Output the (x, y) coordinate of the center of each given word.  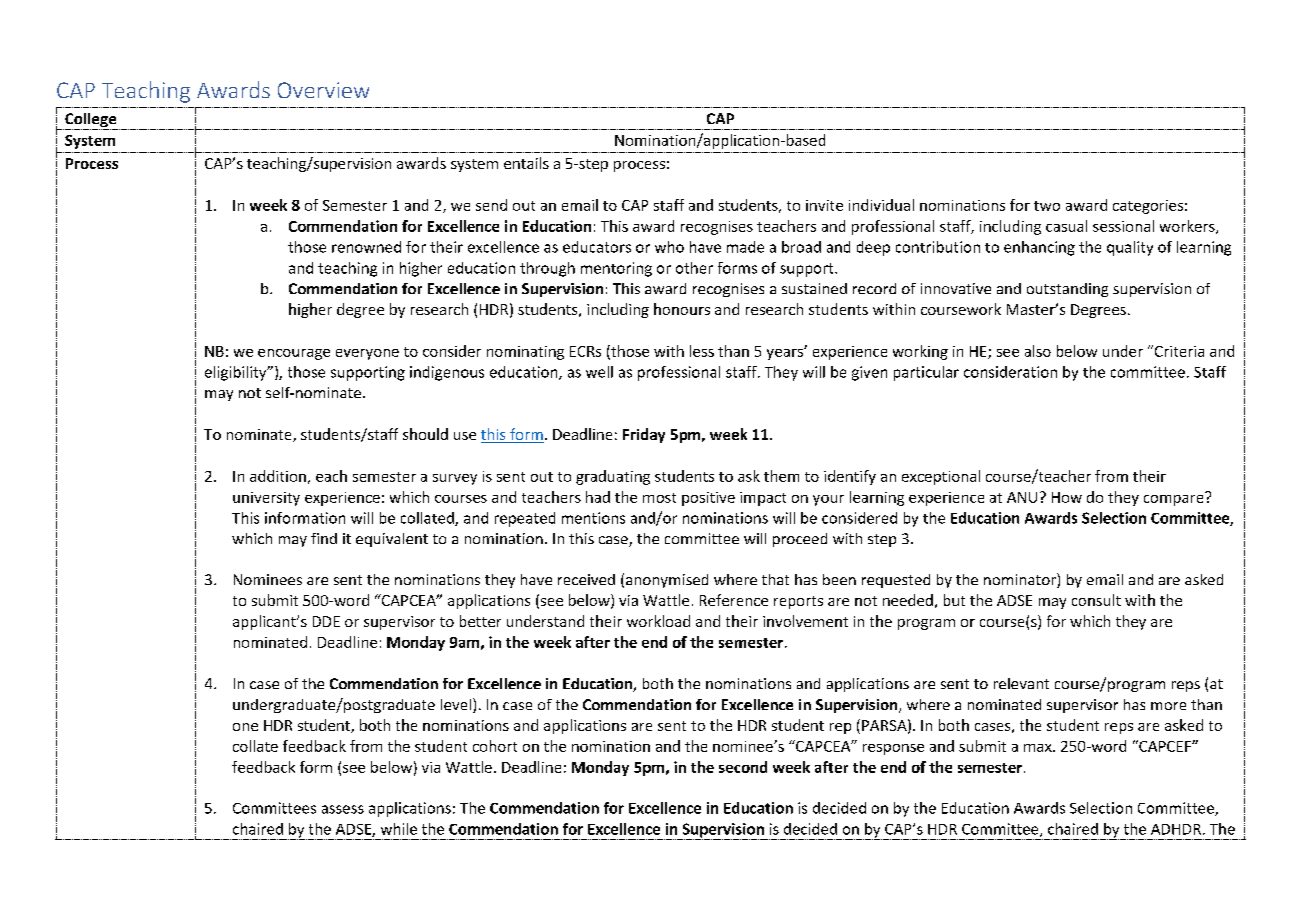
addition (278, 476)
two (1047, 206)
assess (343, 809)
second (743, 767)
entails (526, 163)
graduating (613, 477)
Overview (323, 90)
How (1067, 497)
